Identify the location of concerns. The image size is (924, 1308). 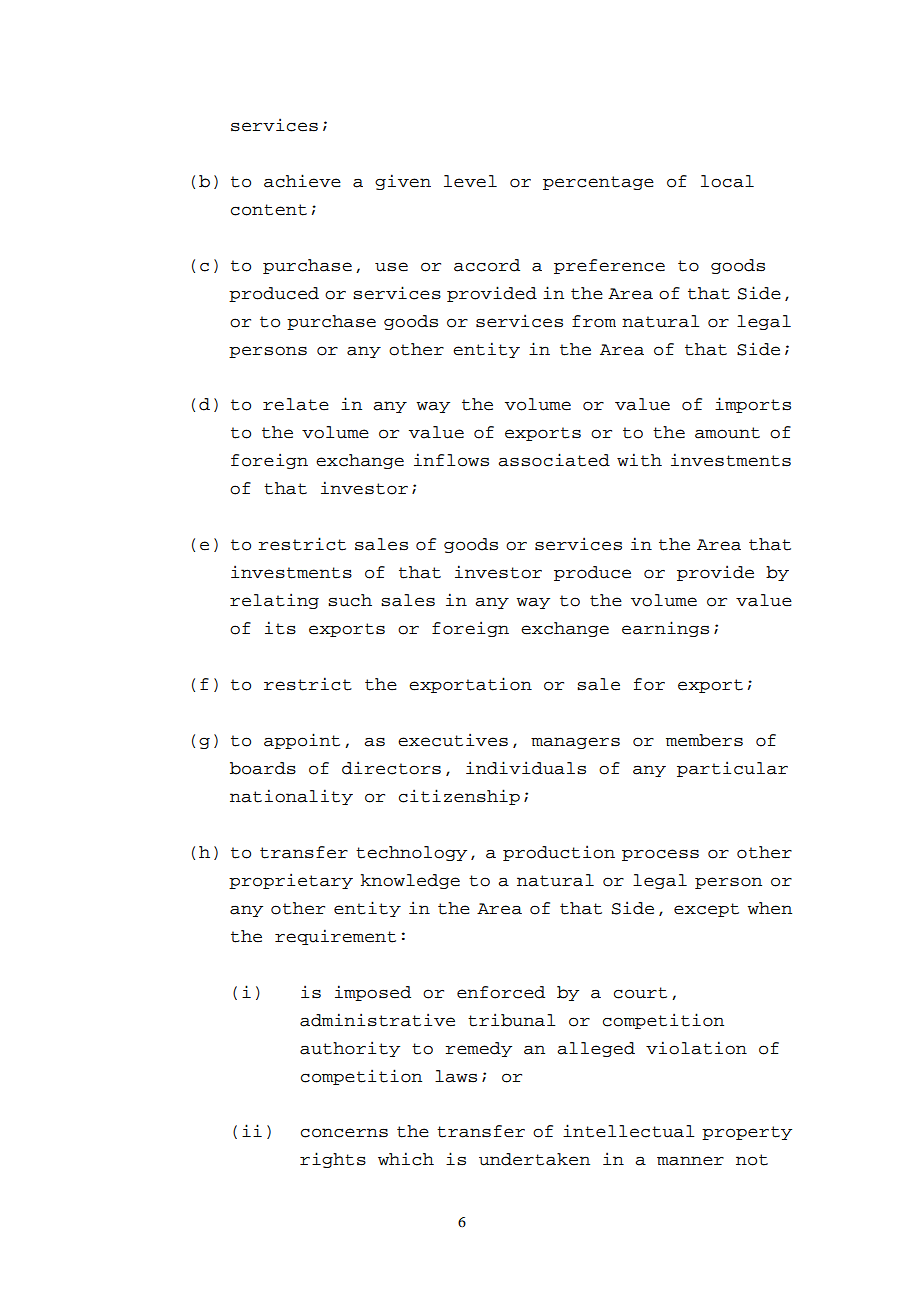
(344, 1133).
